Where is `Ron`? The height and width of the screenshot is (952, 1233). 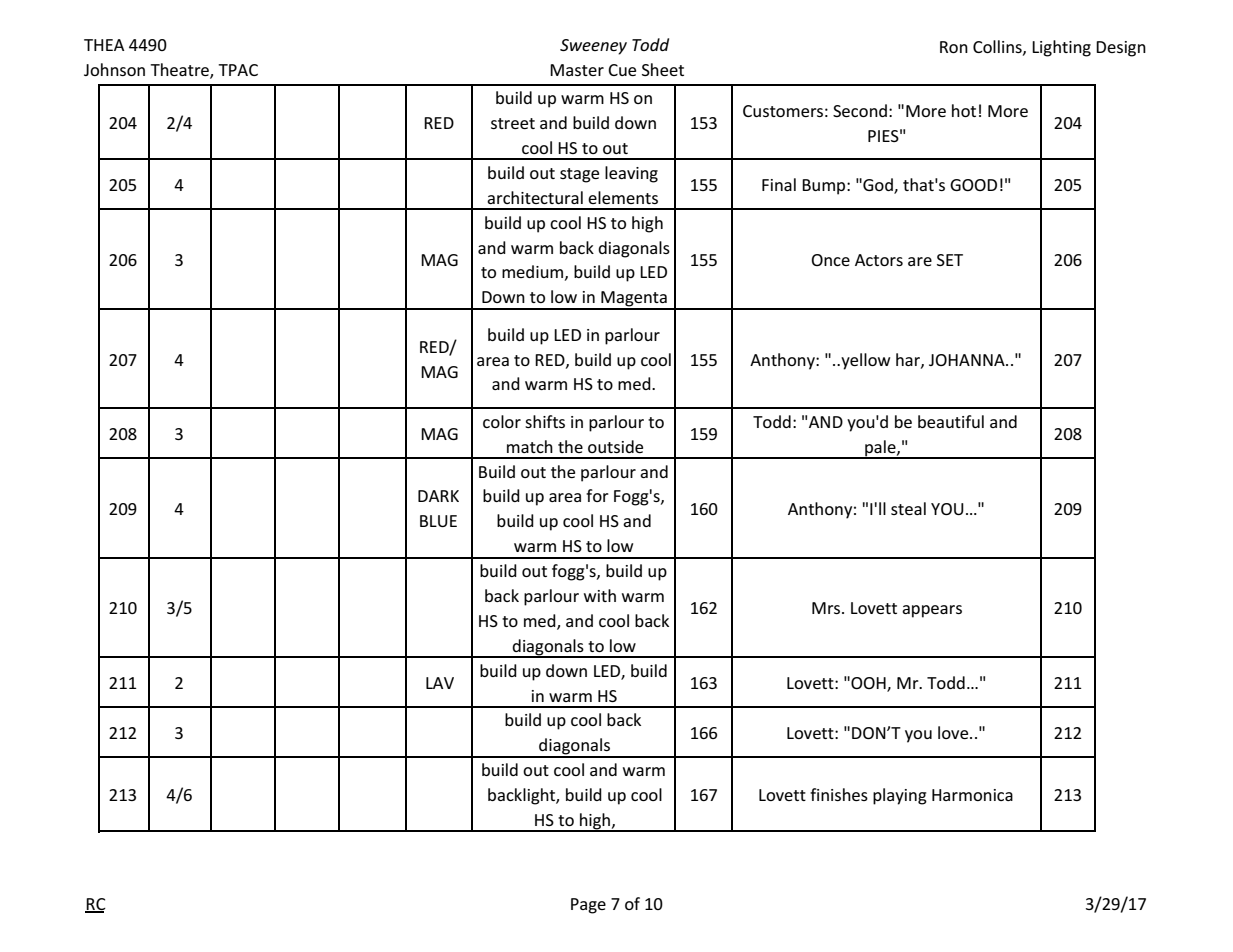 Ron is located at coordinates (954, 47).
